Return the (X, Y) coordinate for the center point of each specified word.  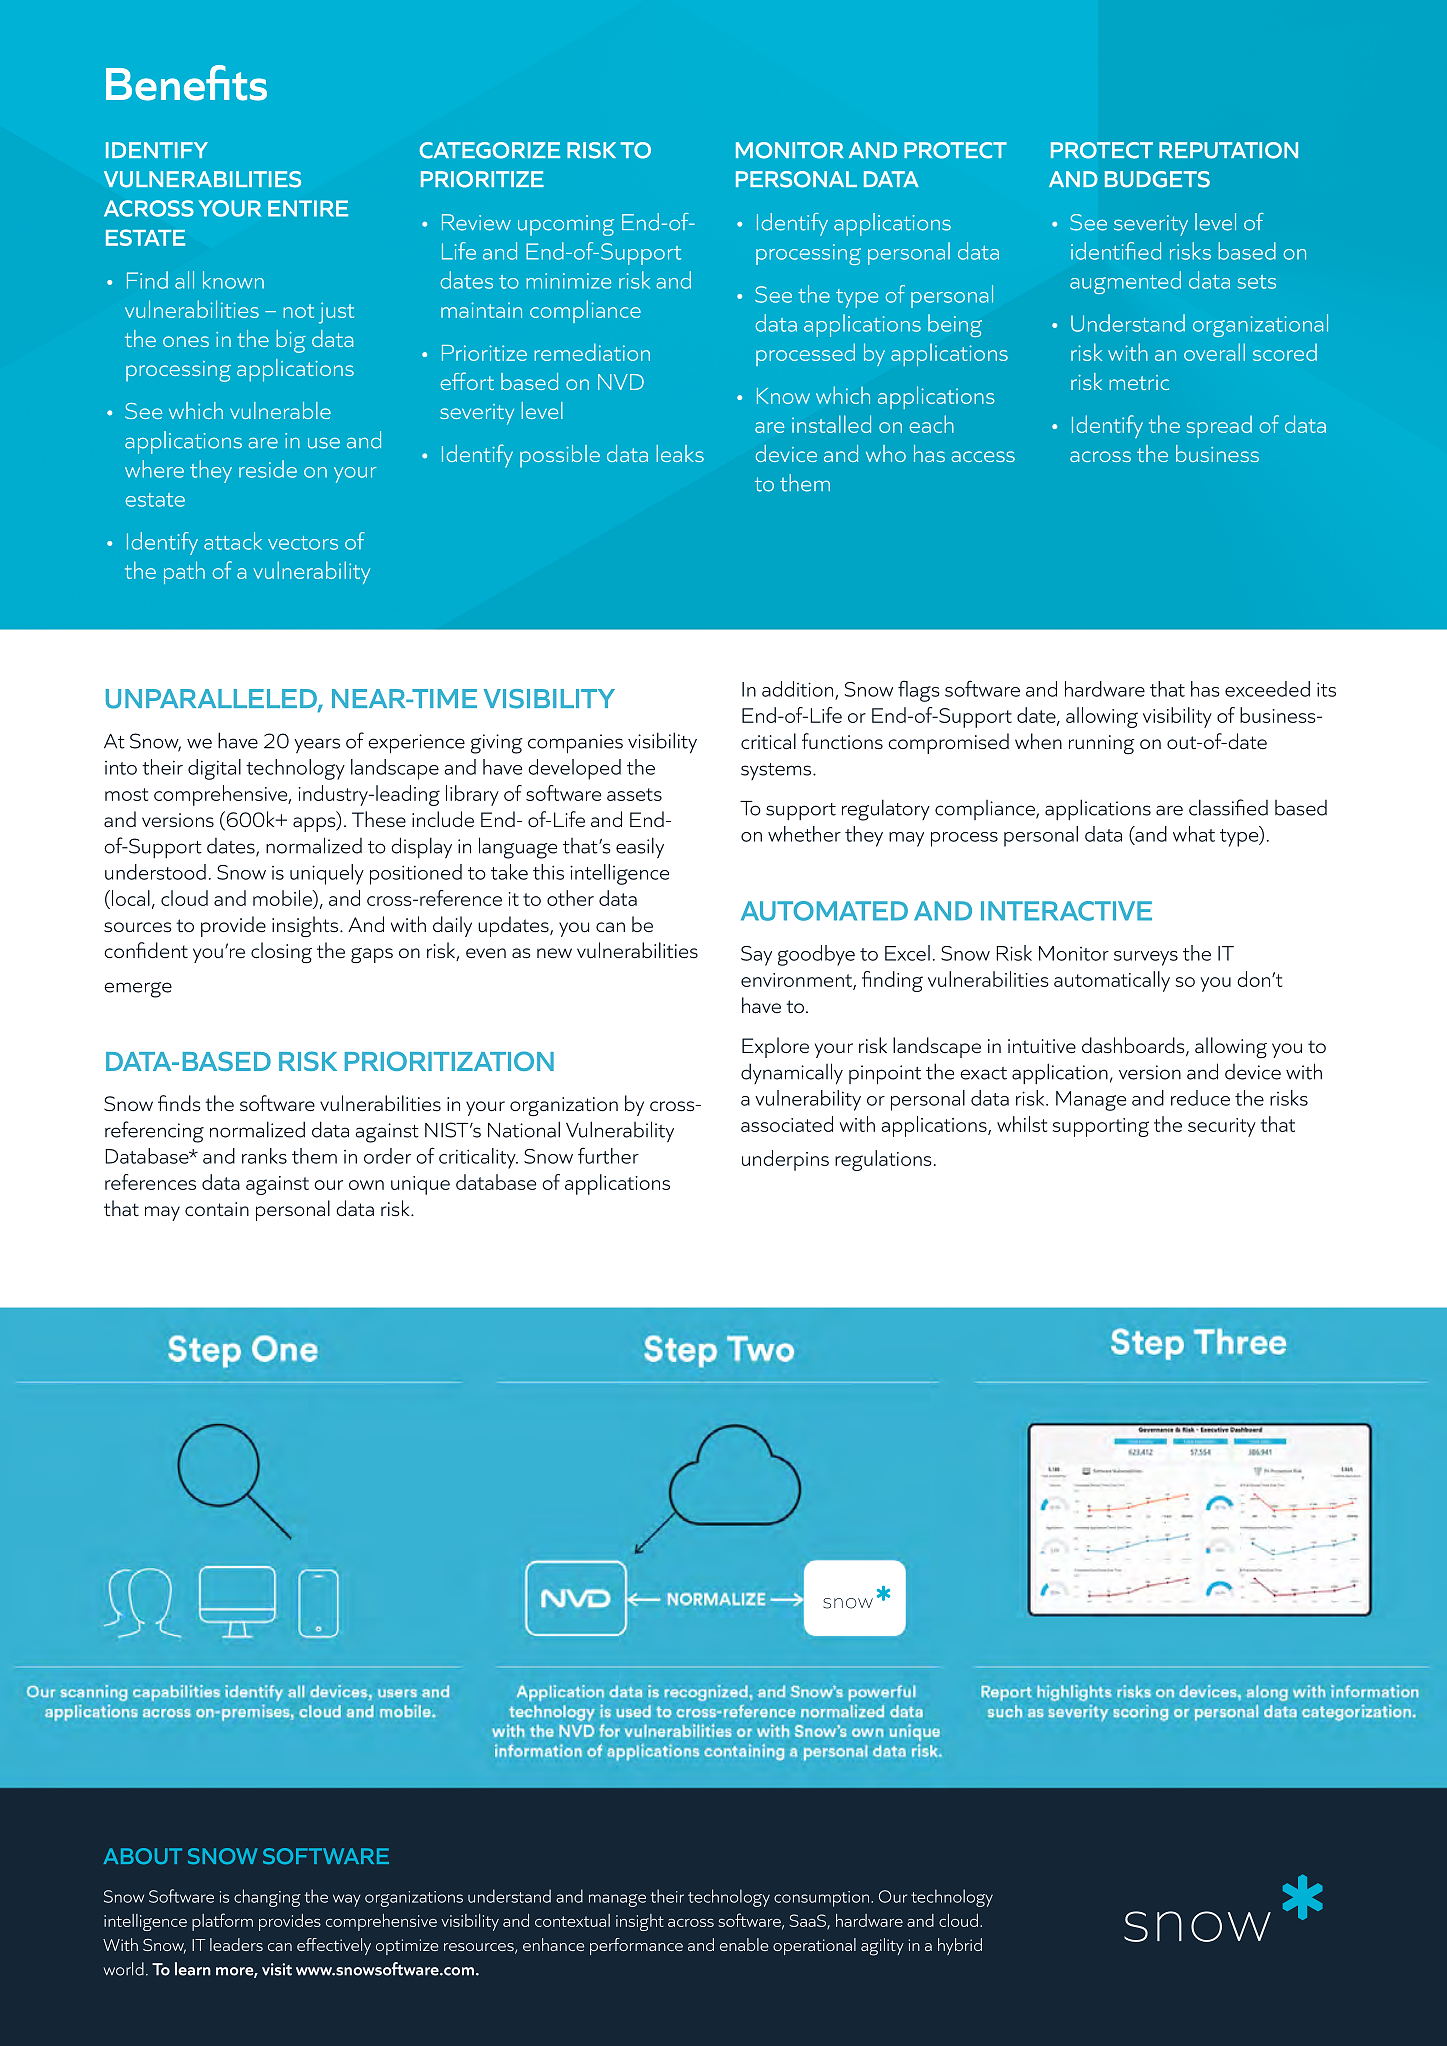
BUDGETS (1157, 179)
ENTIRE (308, 208)
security (1222, 1127)
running (1102, 744)
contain (217, 1209)
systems (777, 771)
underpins (785, 1160)
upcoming (566, 225)
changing (267, 1898)
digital (214, 769)
